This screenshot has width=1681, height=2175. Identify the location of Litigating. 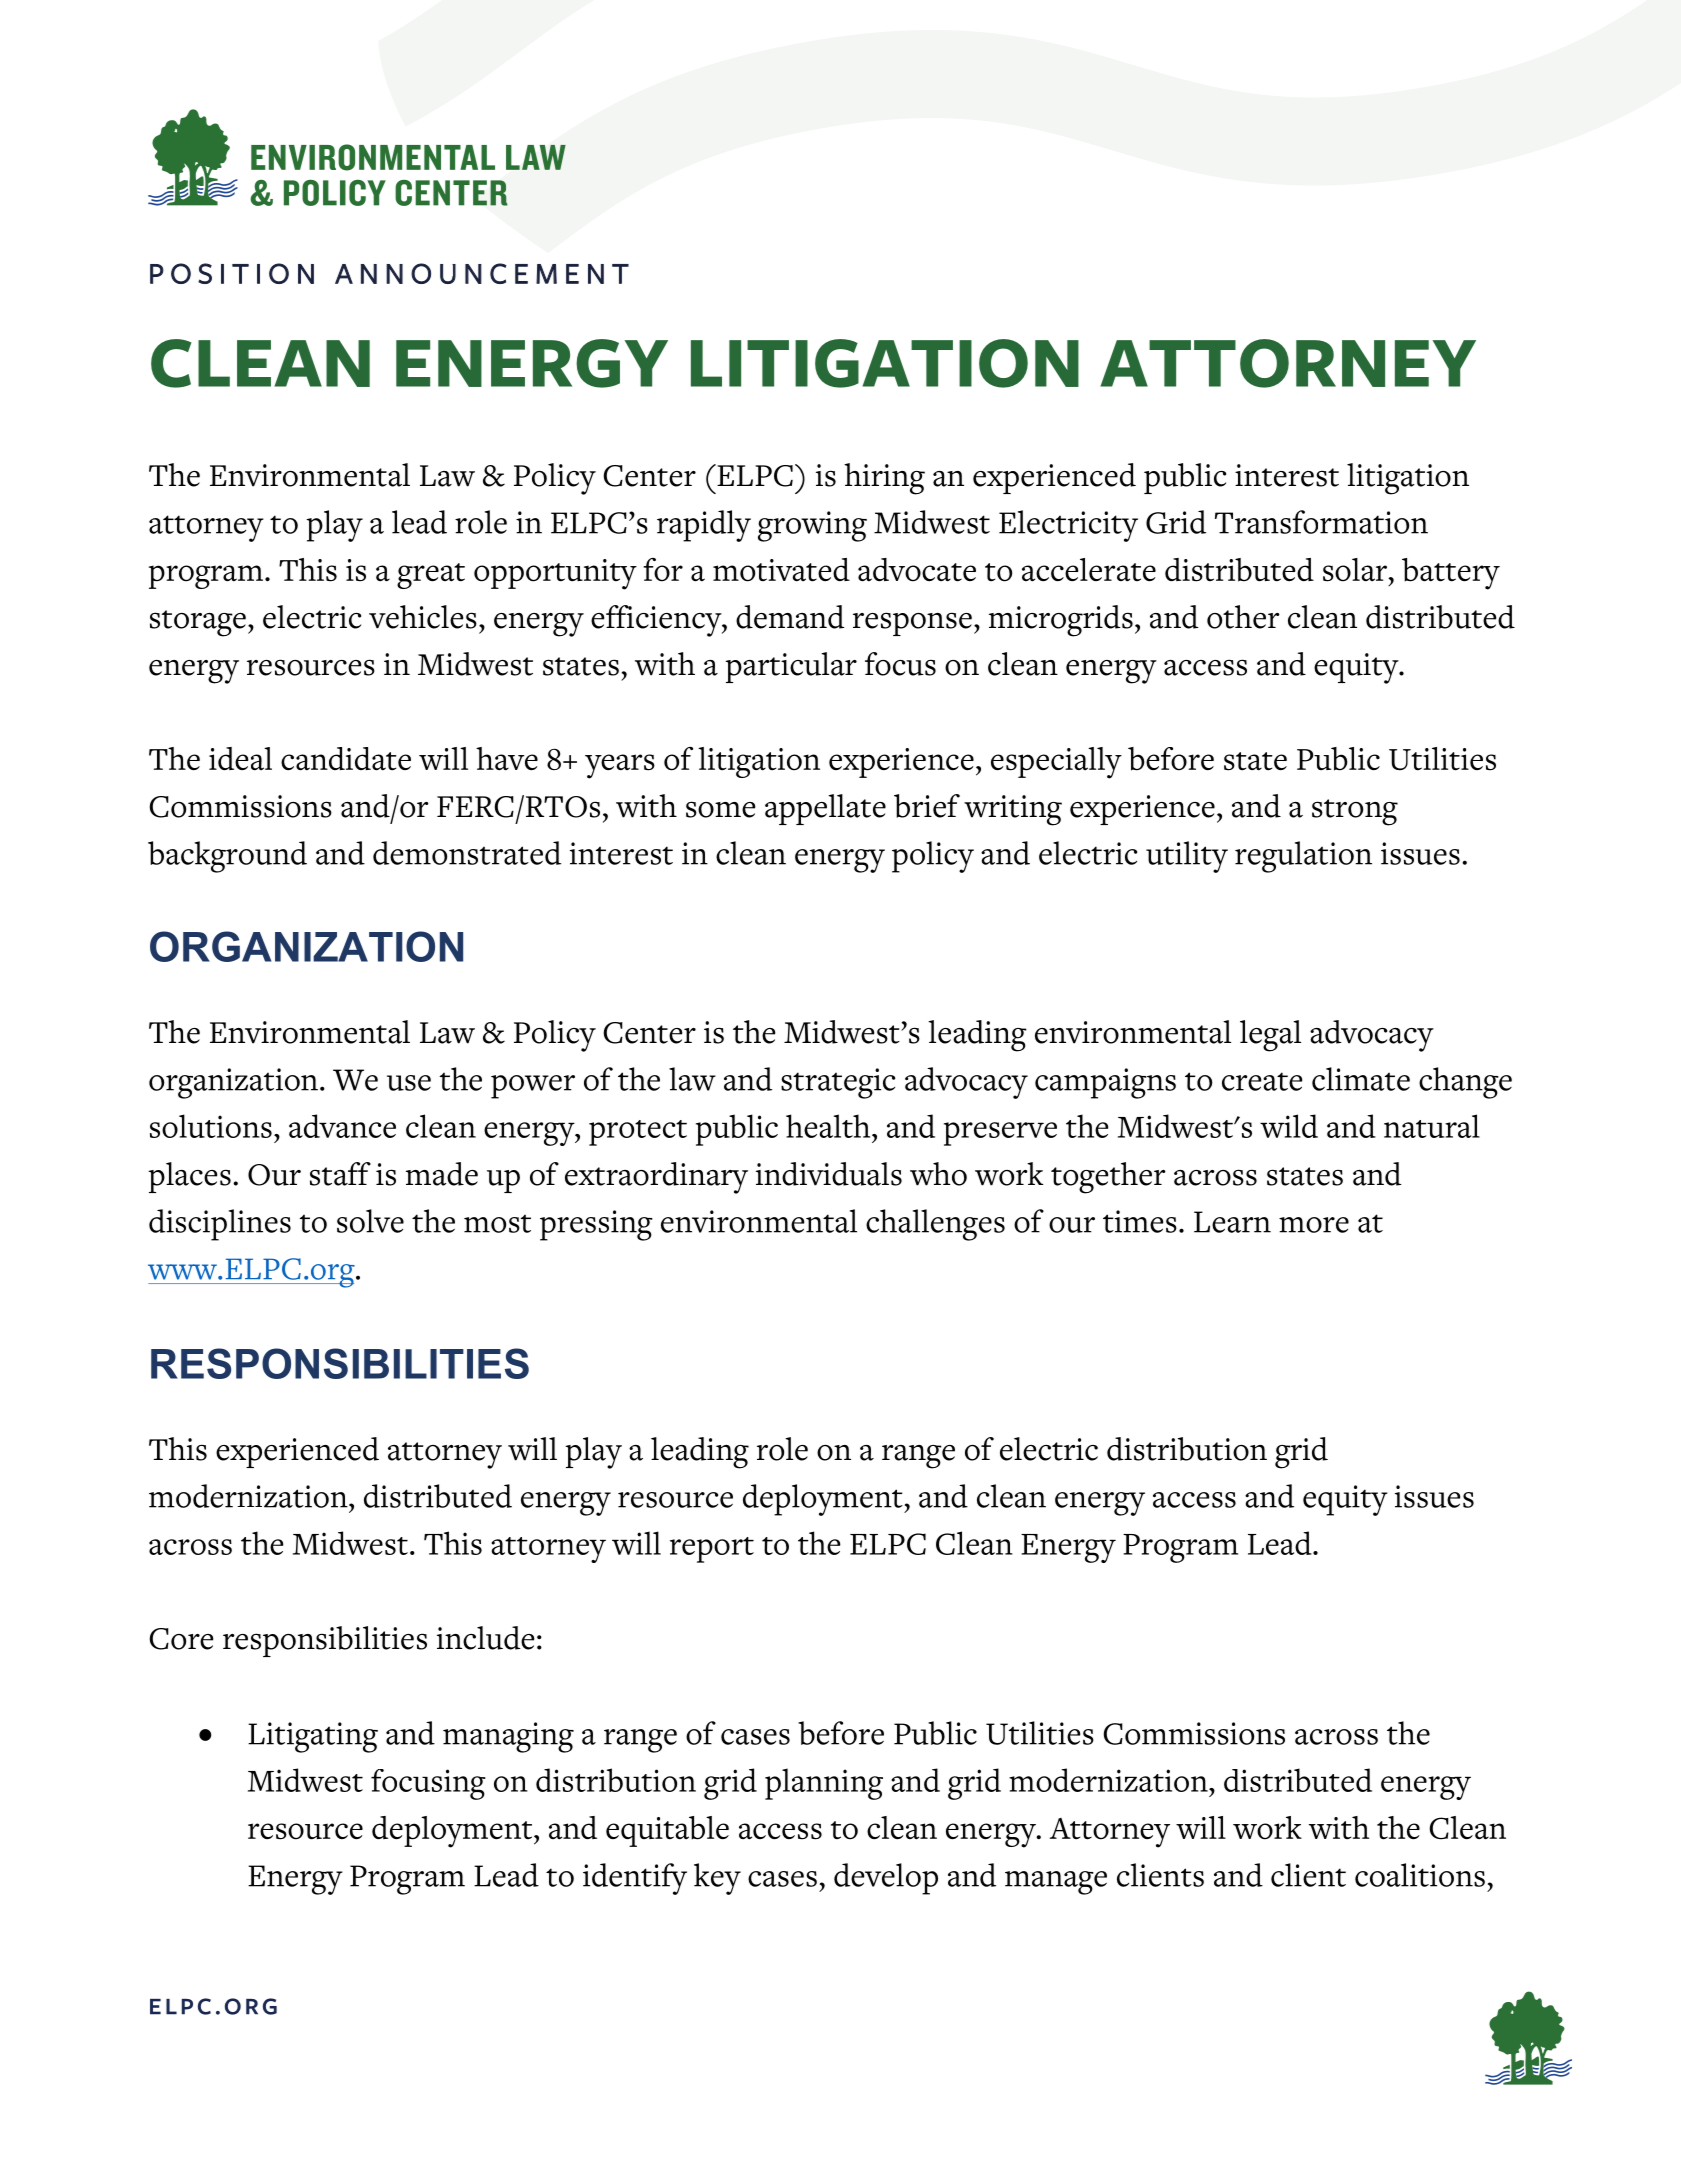
(313, 1737).
